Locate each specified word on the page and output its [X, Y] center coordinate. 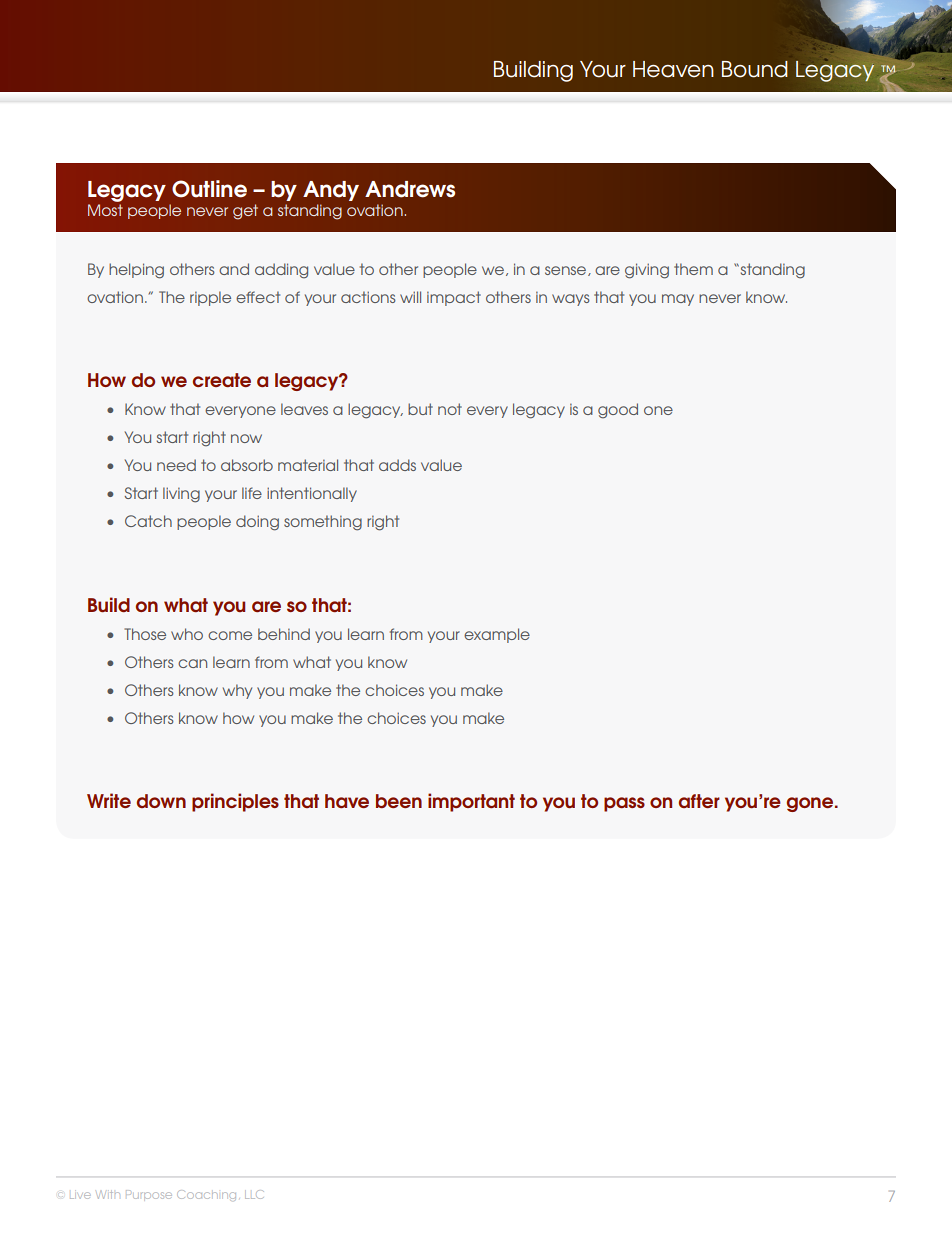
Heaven [673, 69]
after [699, 801]
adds [397, 465]
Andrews [410, 189]
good [618, 411]
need [176, 465]
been [399, 801]
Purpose [149, 1194]
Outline [209, 189]
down [161, 801]
